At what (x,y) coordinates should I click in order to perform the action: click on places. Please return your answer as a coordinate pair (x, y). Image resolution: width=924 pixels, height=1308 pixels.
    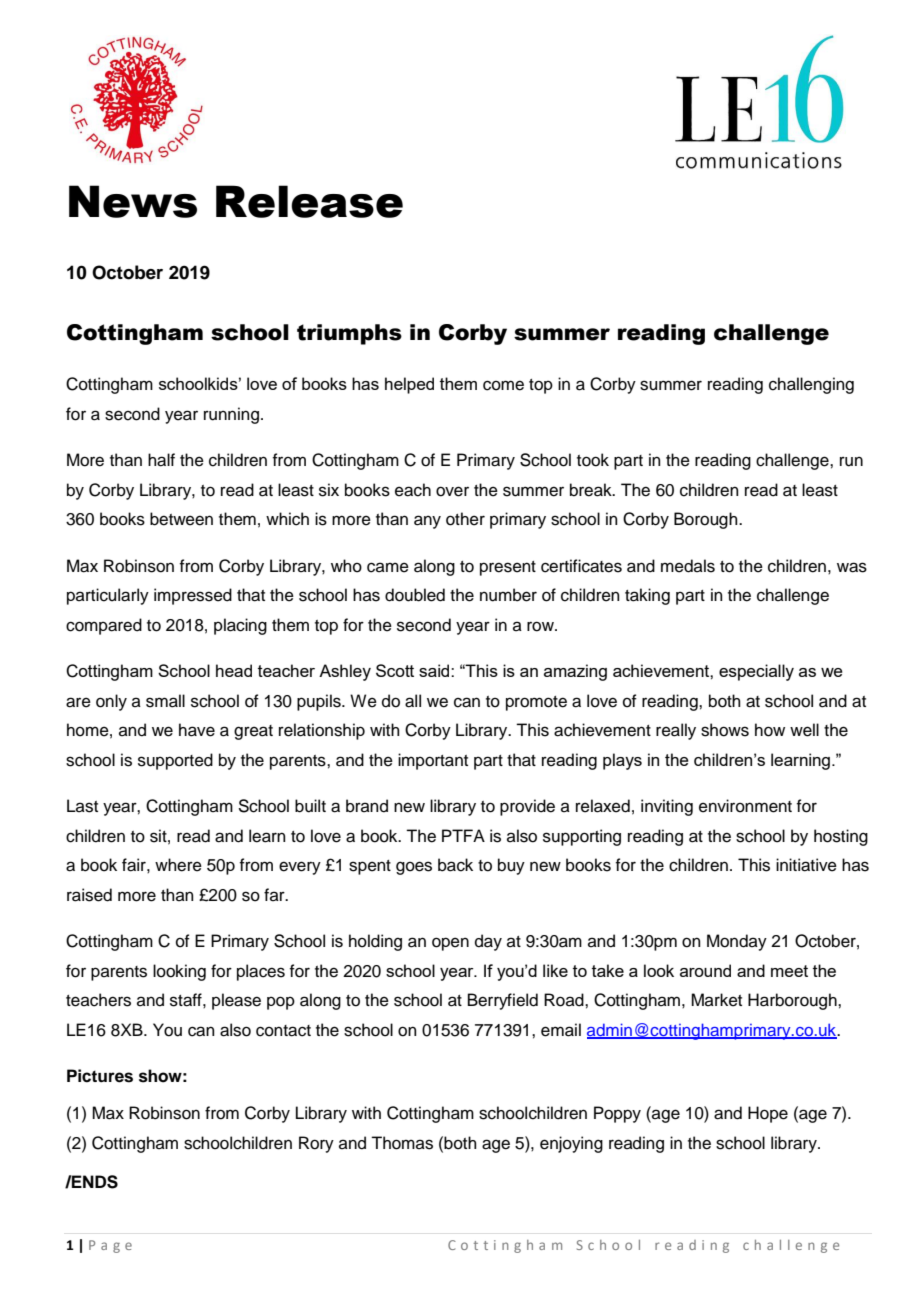
    Looking at the image, I should click on (261, 972).
